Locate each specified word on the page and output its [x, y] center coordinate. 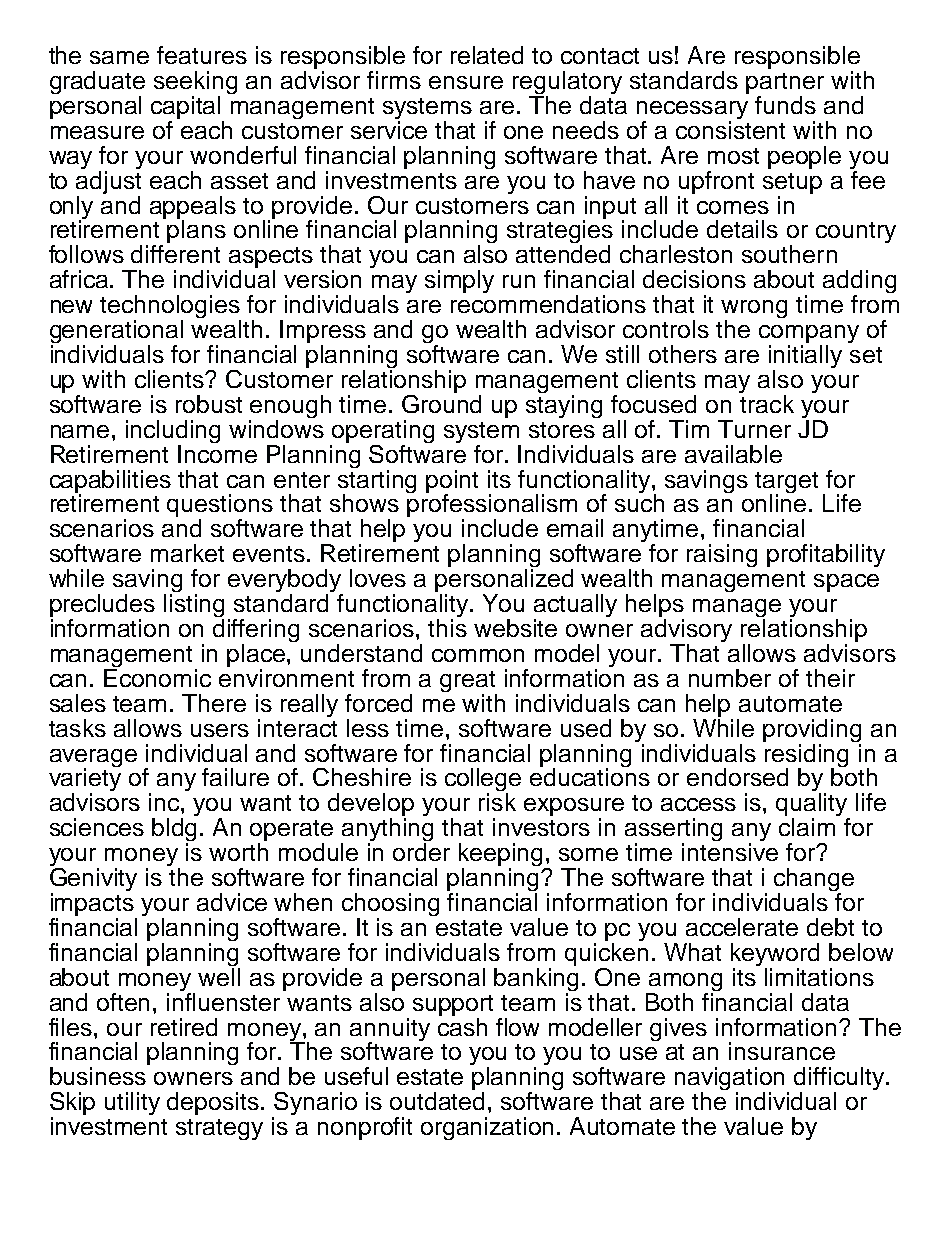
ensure [466, 82]
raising [722, 555]
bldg [174, 831]
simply [459, 281]
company [809, 335]
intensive [730, 852]
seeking [195, 84]
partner [785, 85]
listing [194, 607]
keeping [502, 856]
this [447, 628]
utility [132, 1103]
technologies [170, 308]
